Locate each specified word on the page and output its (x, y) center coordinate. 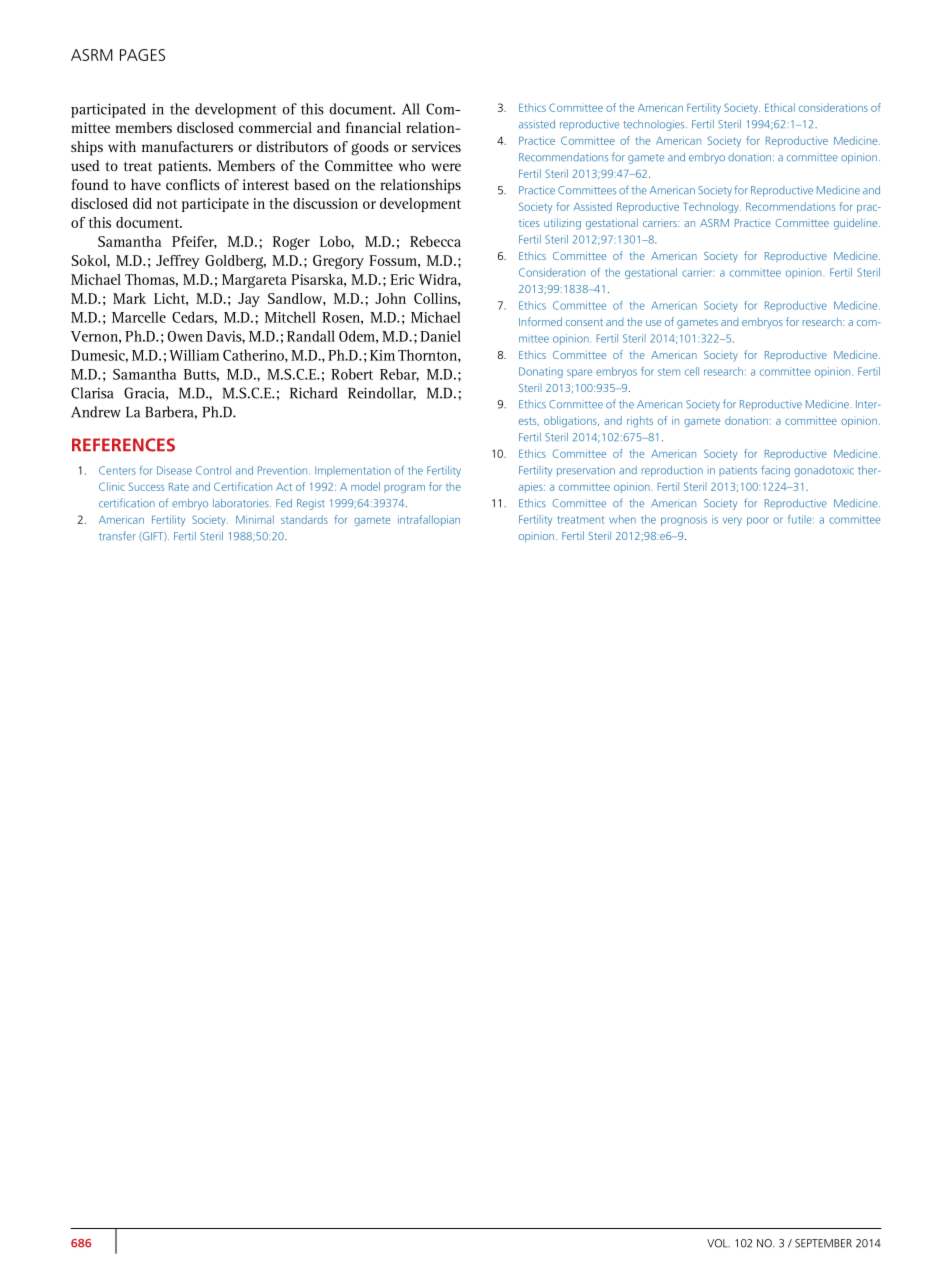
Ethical (780, 107)
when (622, 519)
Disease (174, 470)
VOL (718, 1243)
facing (775, 471)
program (404, 489)
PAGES (142, 55)
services (436, 146)
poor (758, 521)
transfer (117, 536)
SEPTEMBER (823, 1243)
